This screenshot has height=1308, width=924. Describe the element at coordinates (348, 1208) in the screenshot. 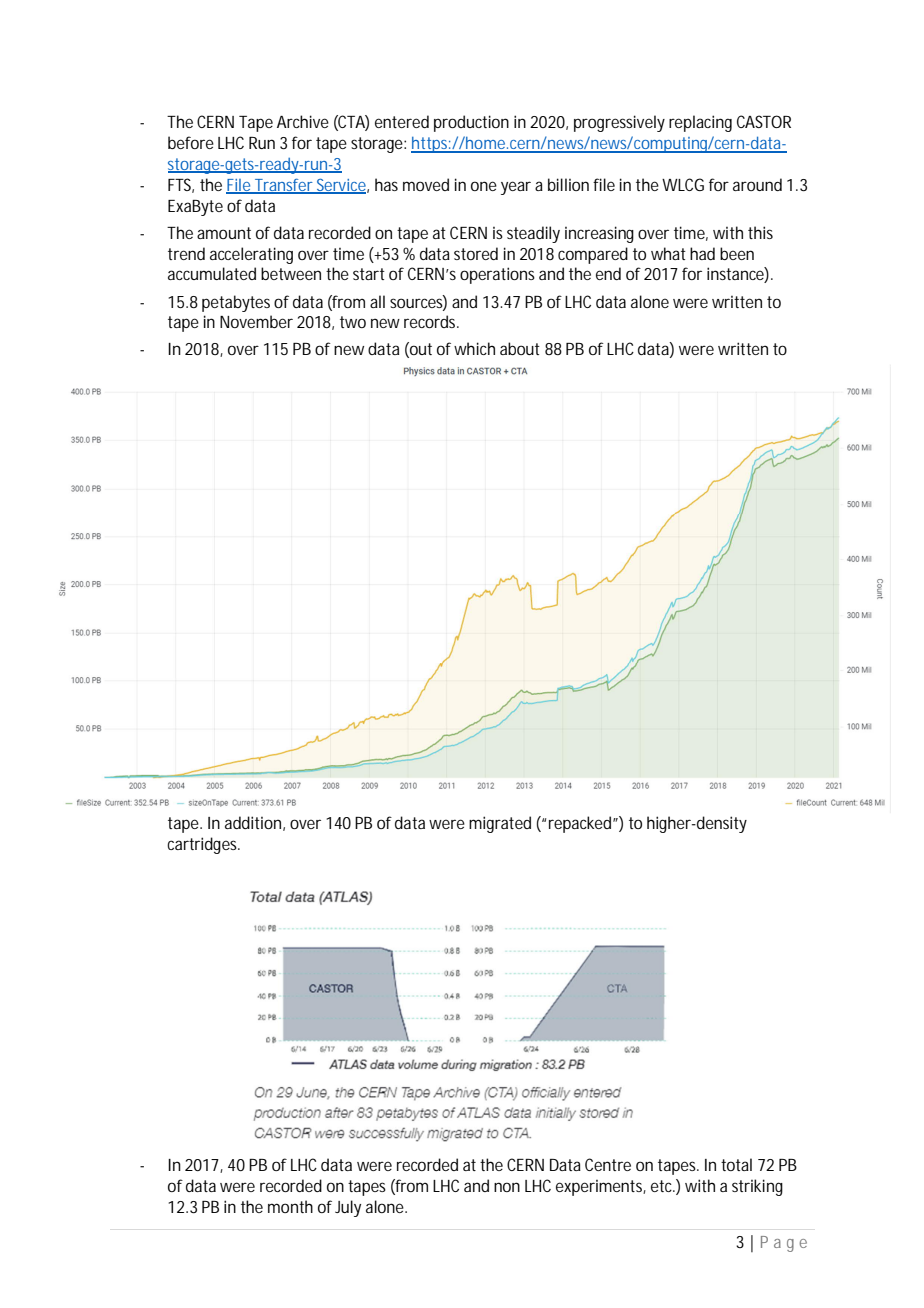

I see `July` at that location.
